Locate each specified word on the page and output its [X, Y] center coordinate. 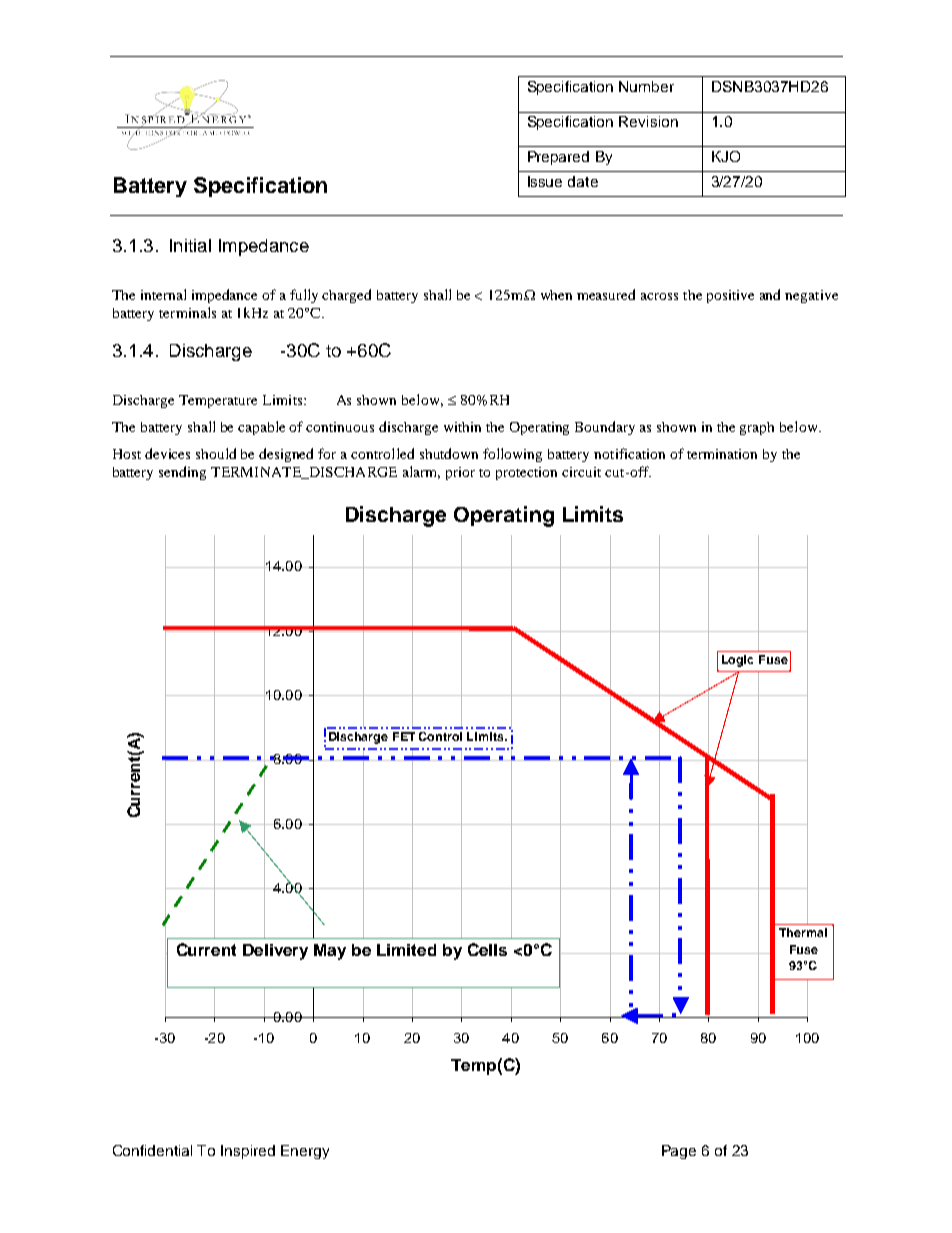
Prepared [558, 158]
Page [679, 1152]
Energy [305, 1152]
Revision [648, 121]
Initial [190, 245]
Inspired [248, 1152]
